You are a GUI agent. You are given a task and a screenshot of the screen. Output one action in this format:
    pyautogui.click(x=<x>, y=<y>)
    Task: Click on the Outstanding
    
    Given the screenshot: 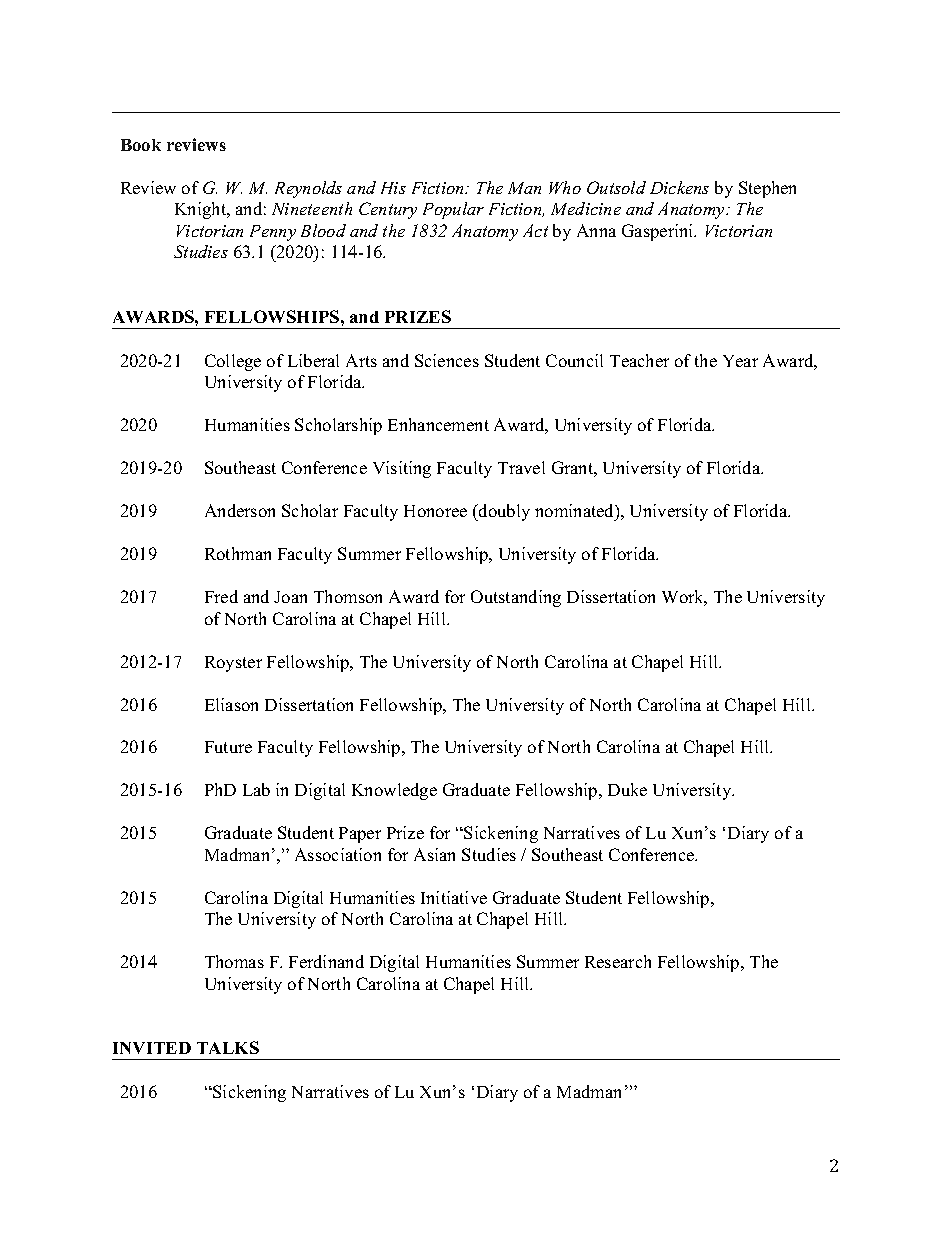 What is the action you would take?
    pyautogui.click(x=516, y=598)
